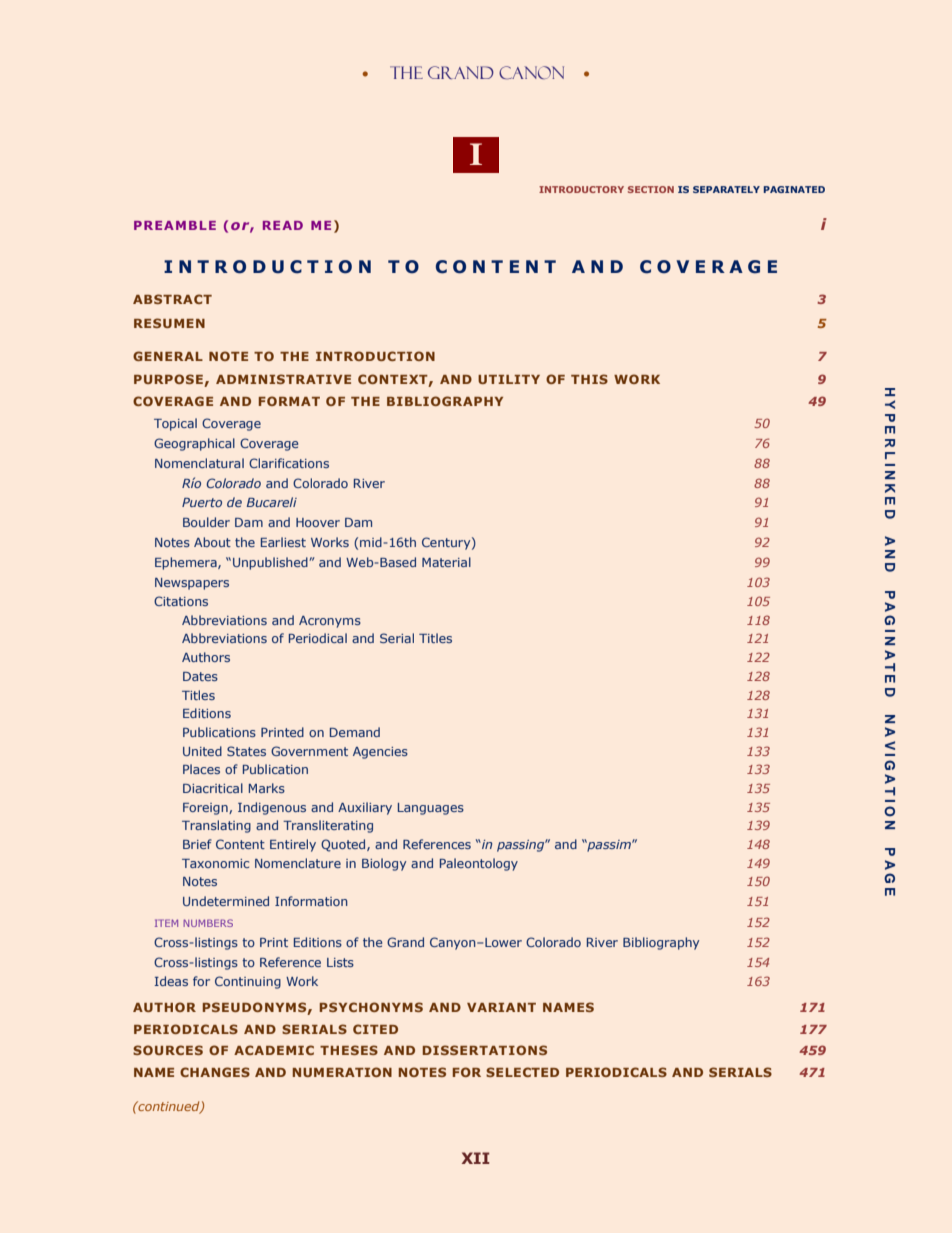 The height and width of the document is (1233, 952). I want to click on Material, so click(446, 562).
